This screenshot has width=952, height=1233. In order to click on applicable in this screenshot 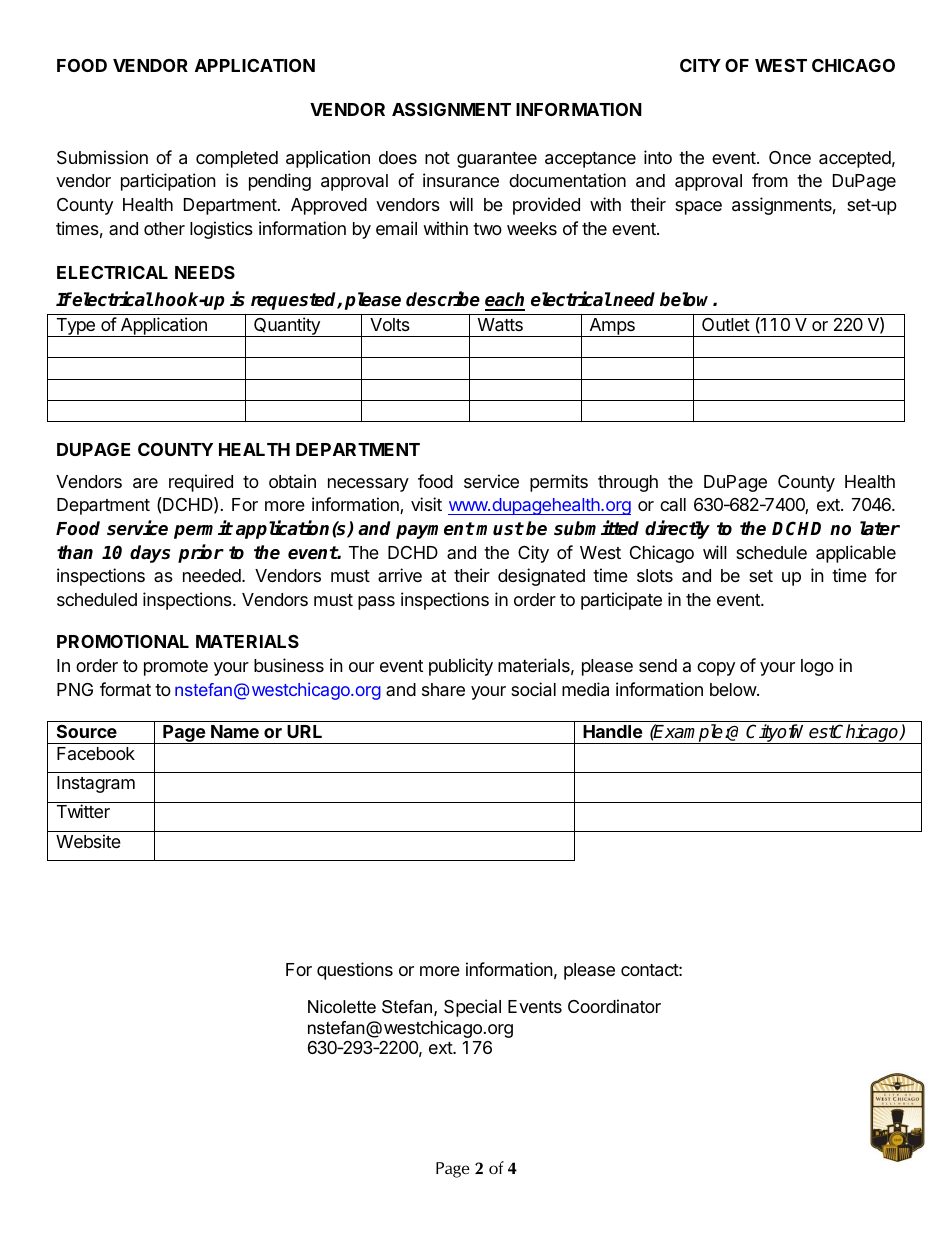, I will do `click(856, 554)`.
